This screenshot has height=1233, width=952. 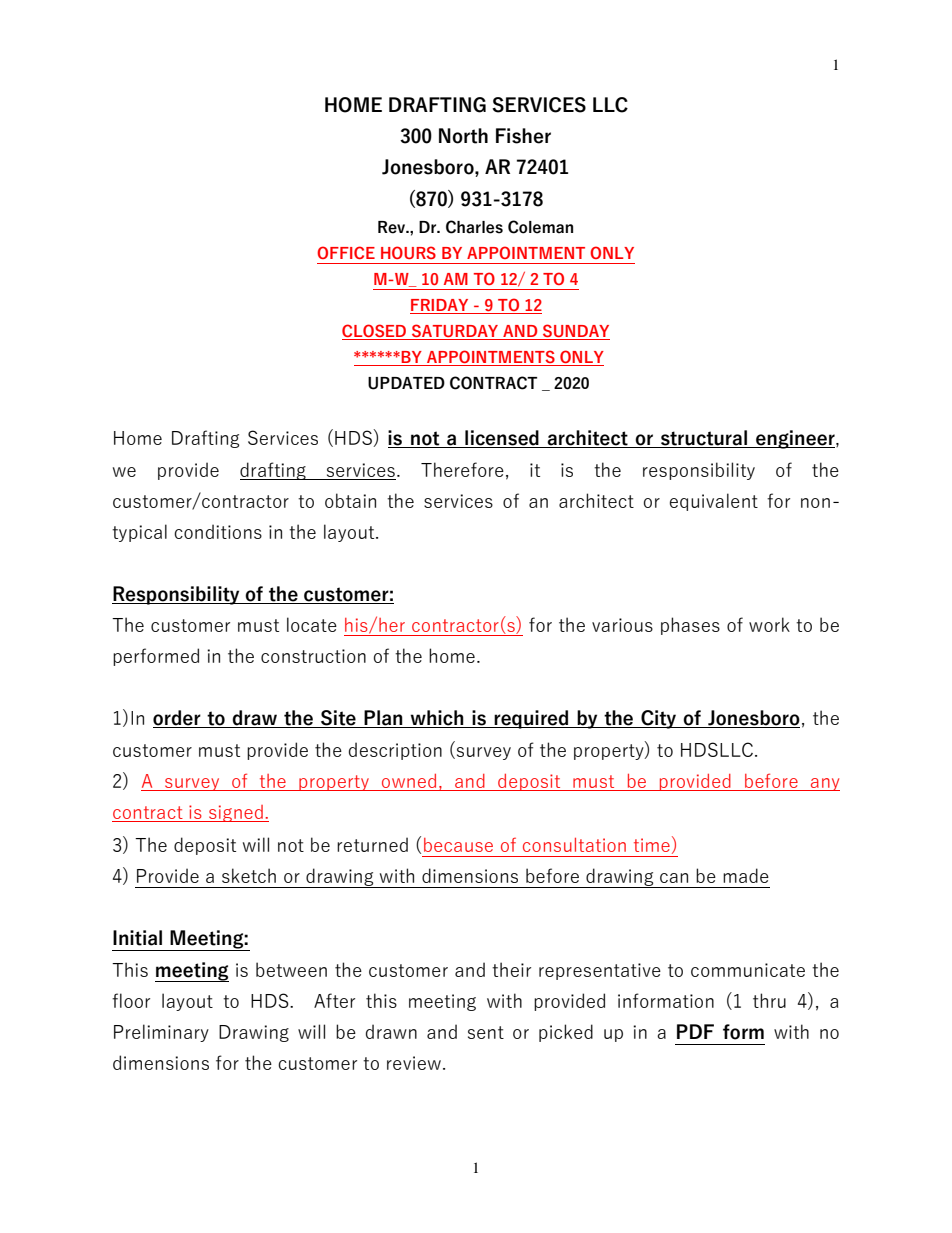 I want to click on City, so click(x=659, y=719).
